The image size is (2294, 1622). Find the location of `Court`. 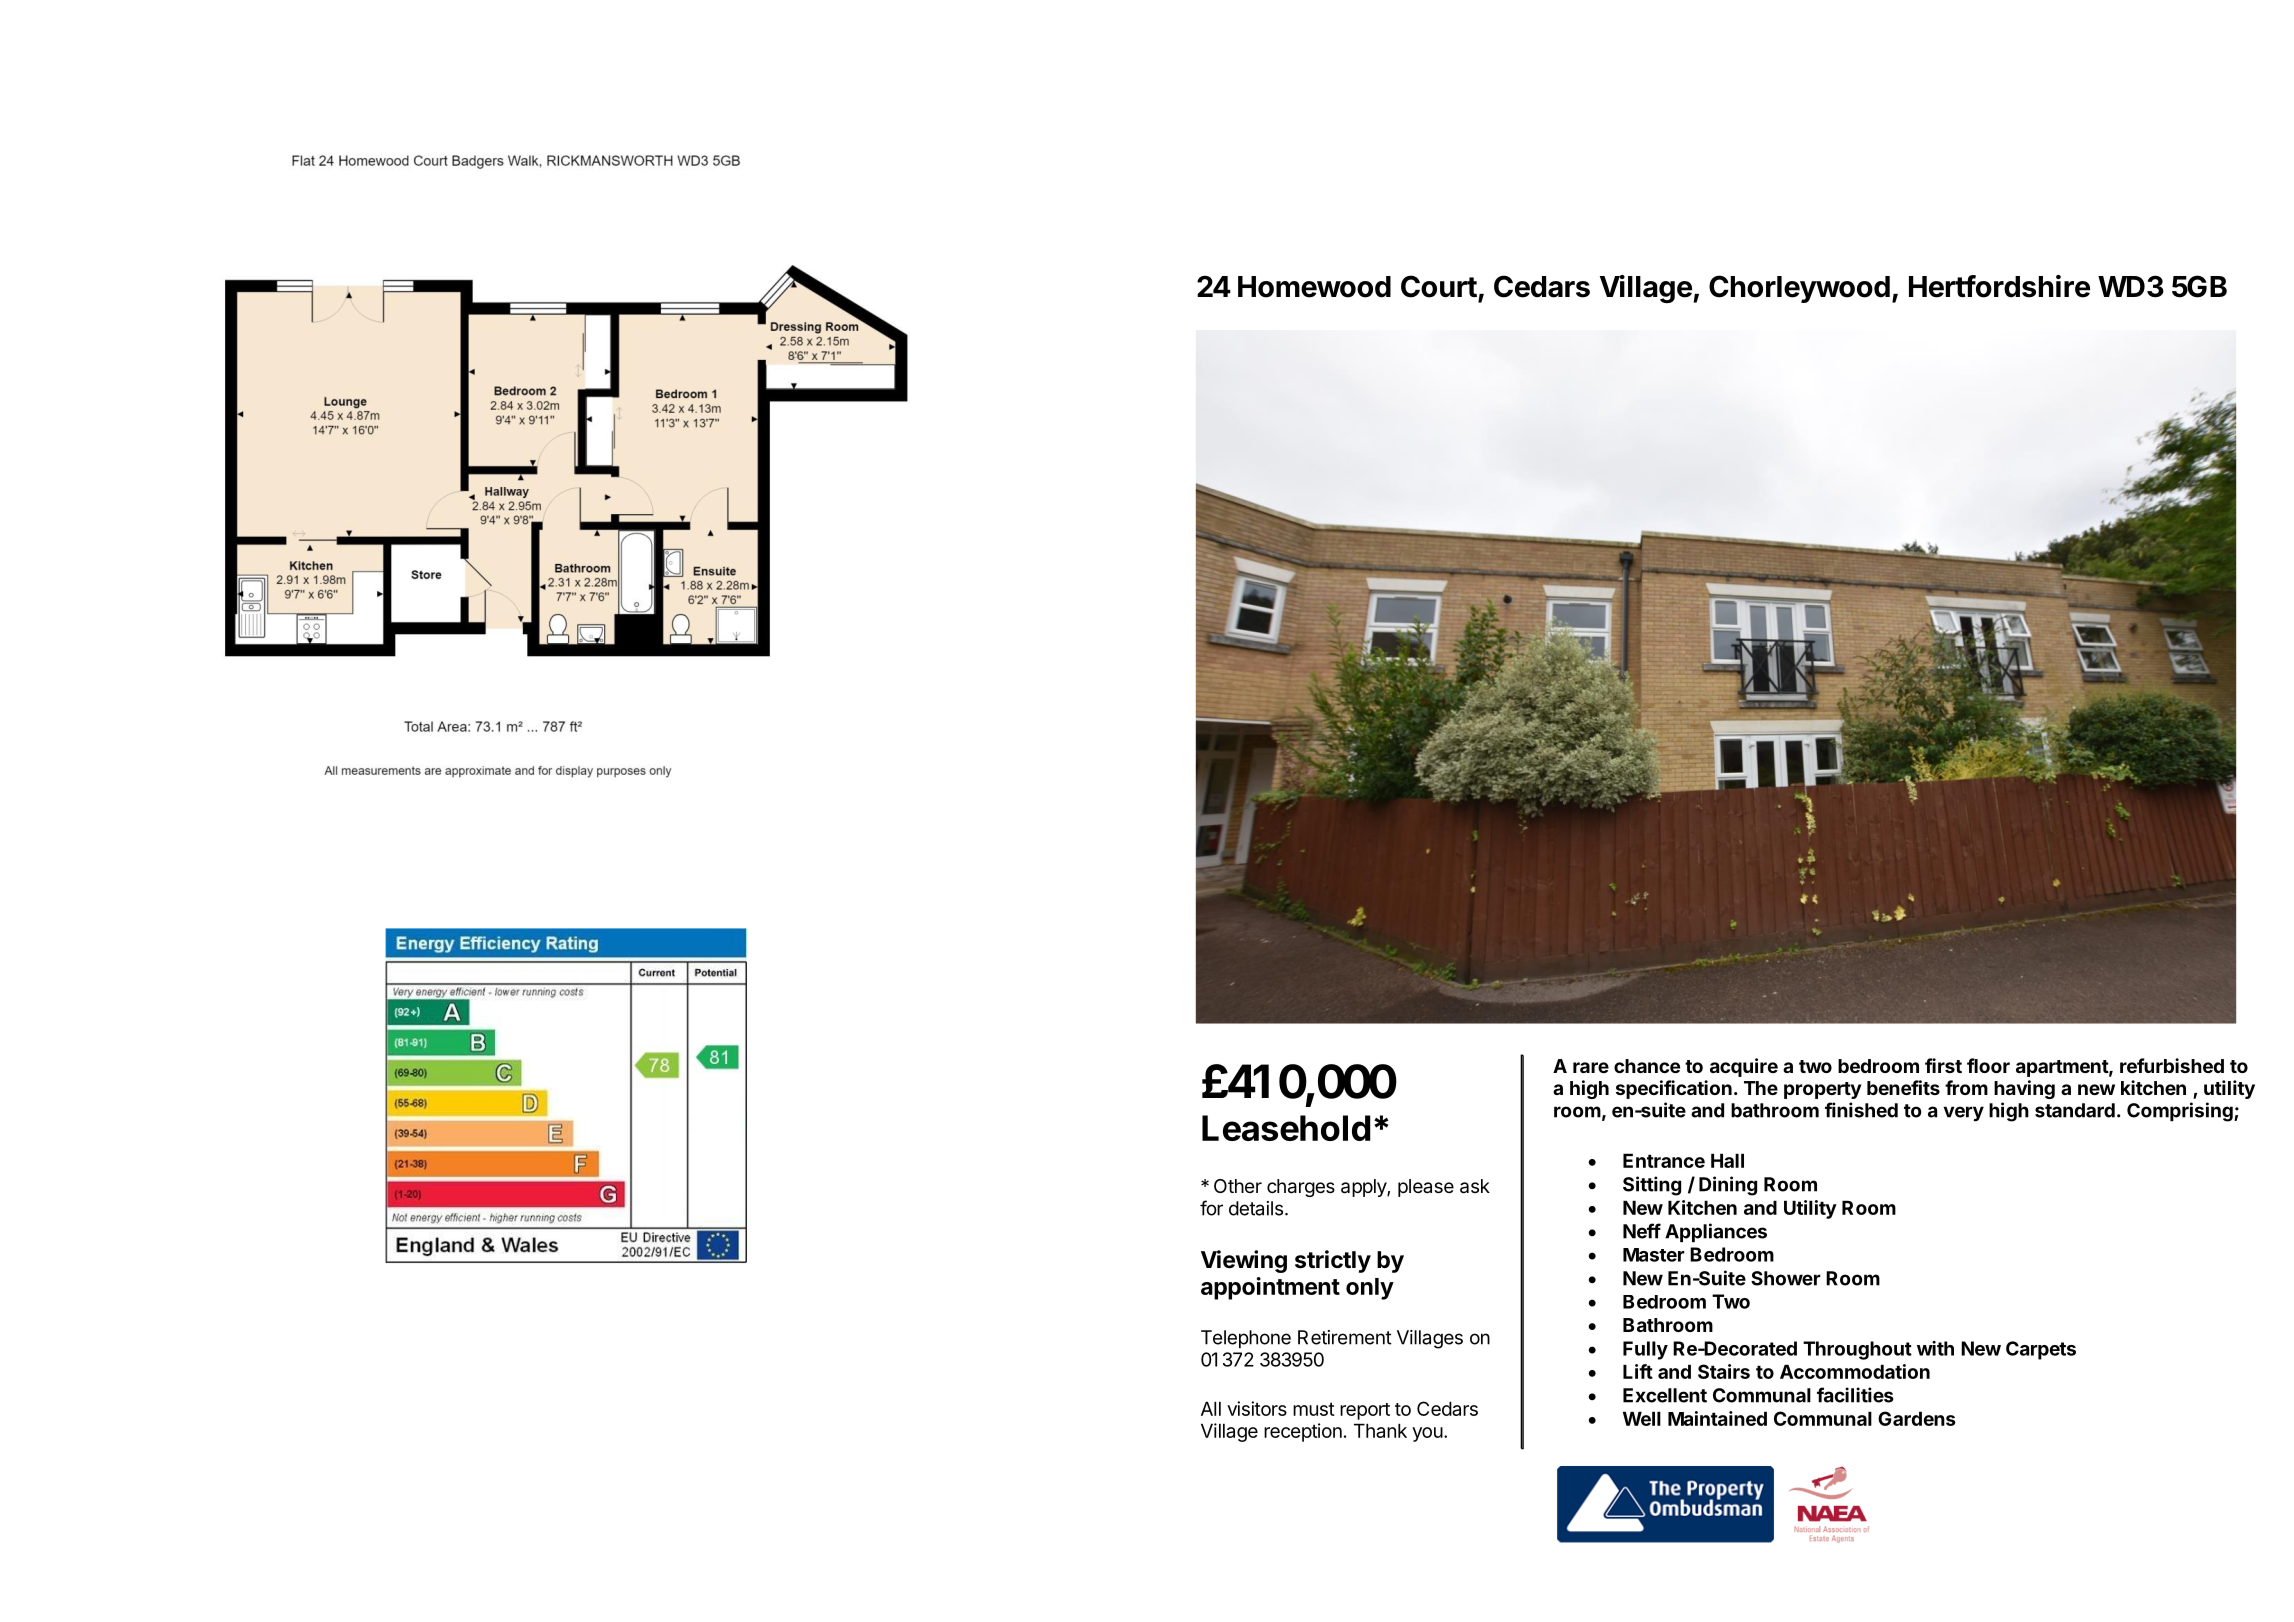

Court is located at coordinates (1439, 286).
